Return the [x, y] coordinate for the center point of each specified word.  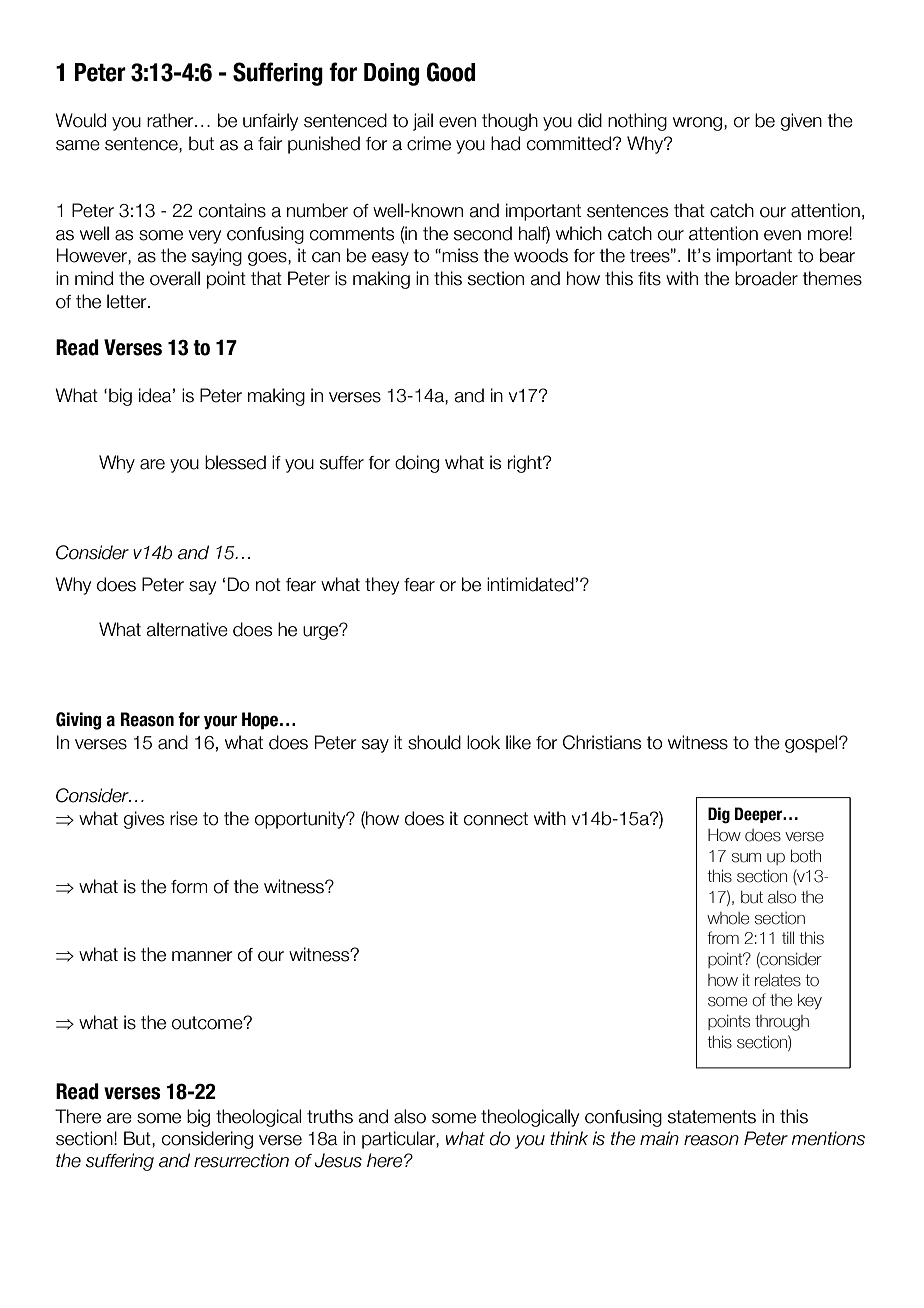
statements [712, 1117]
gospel [812, 744]
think [569, 1138]
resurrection [241, 1160]
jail [423, 122]
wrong [697, 124]
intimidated [530, 584]
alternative [187, 629]
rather [171, 120]
